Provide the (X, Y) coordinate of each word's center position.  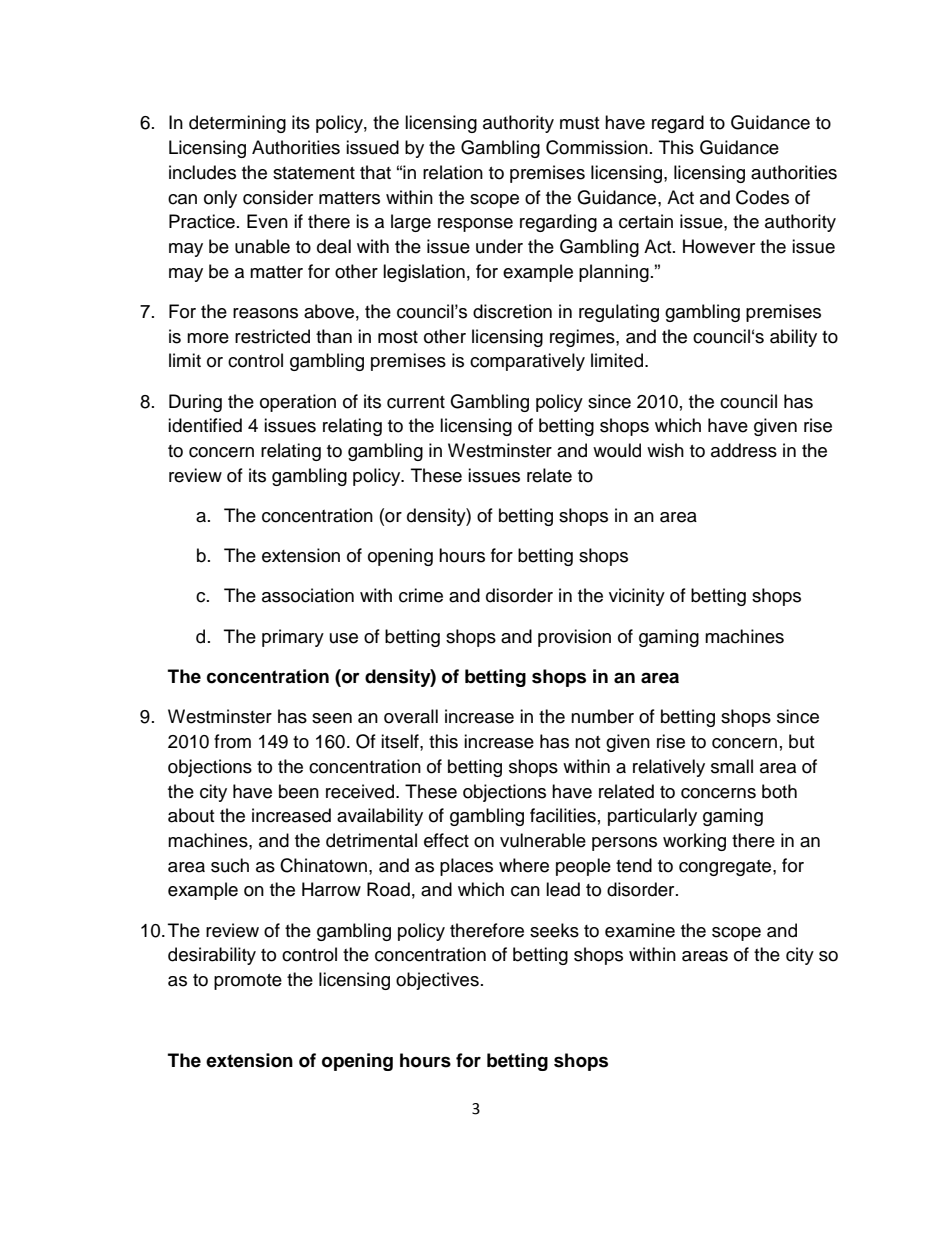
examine (640, 930)
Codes (762, 197)
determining (237, 124)
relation (453, 172)
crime (421, 595)
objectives (437, 981)
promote (248, 982)
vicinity (637, 597)
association (308, 595)
